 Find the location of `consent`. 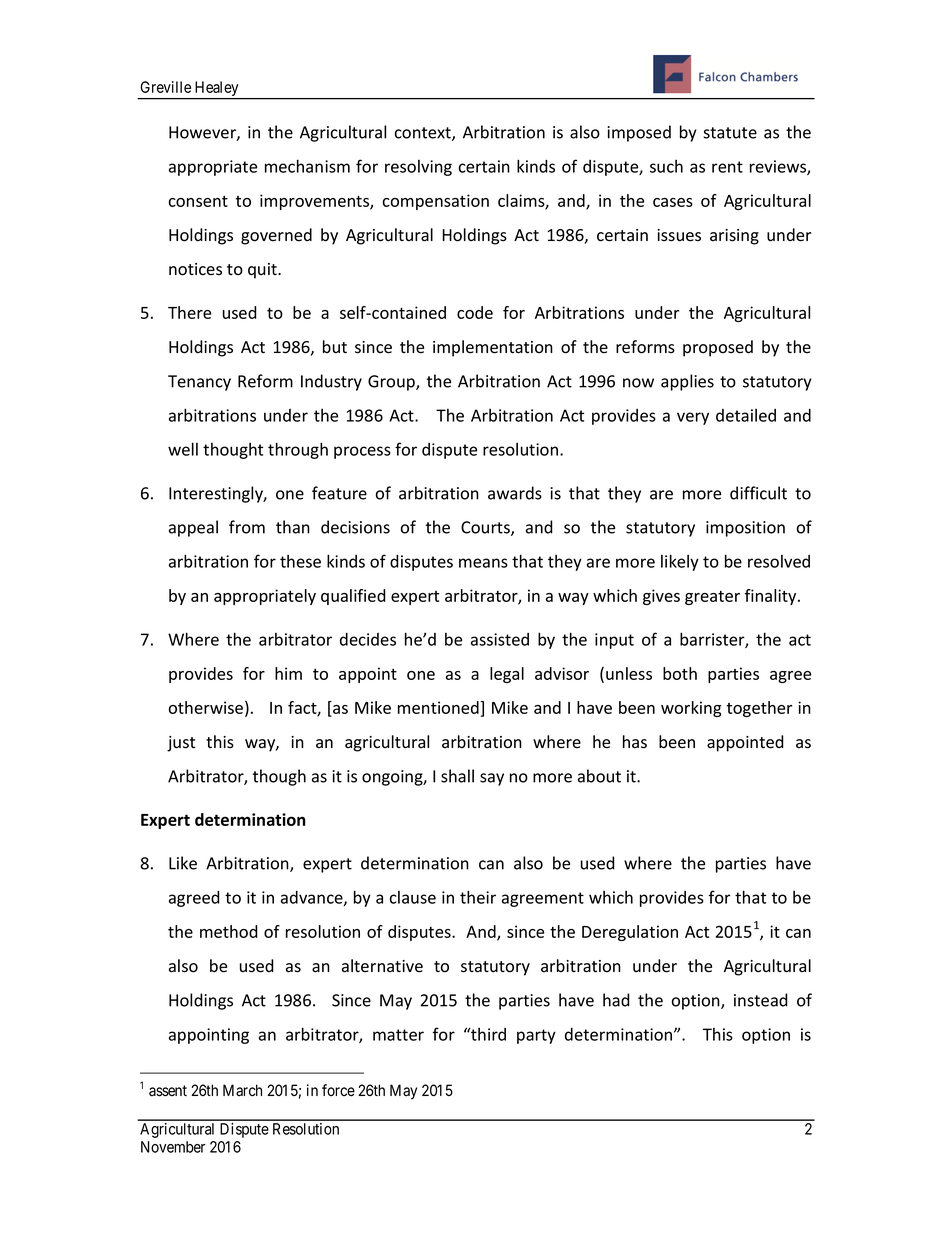

consent is located at coordinates (198, 201).
